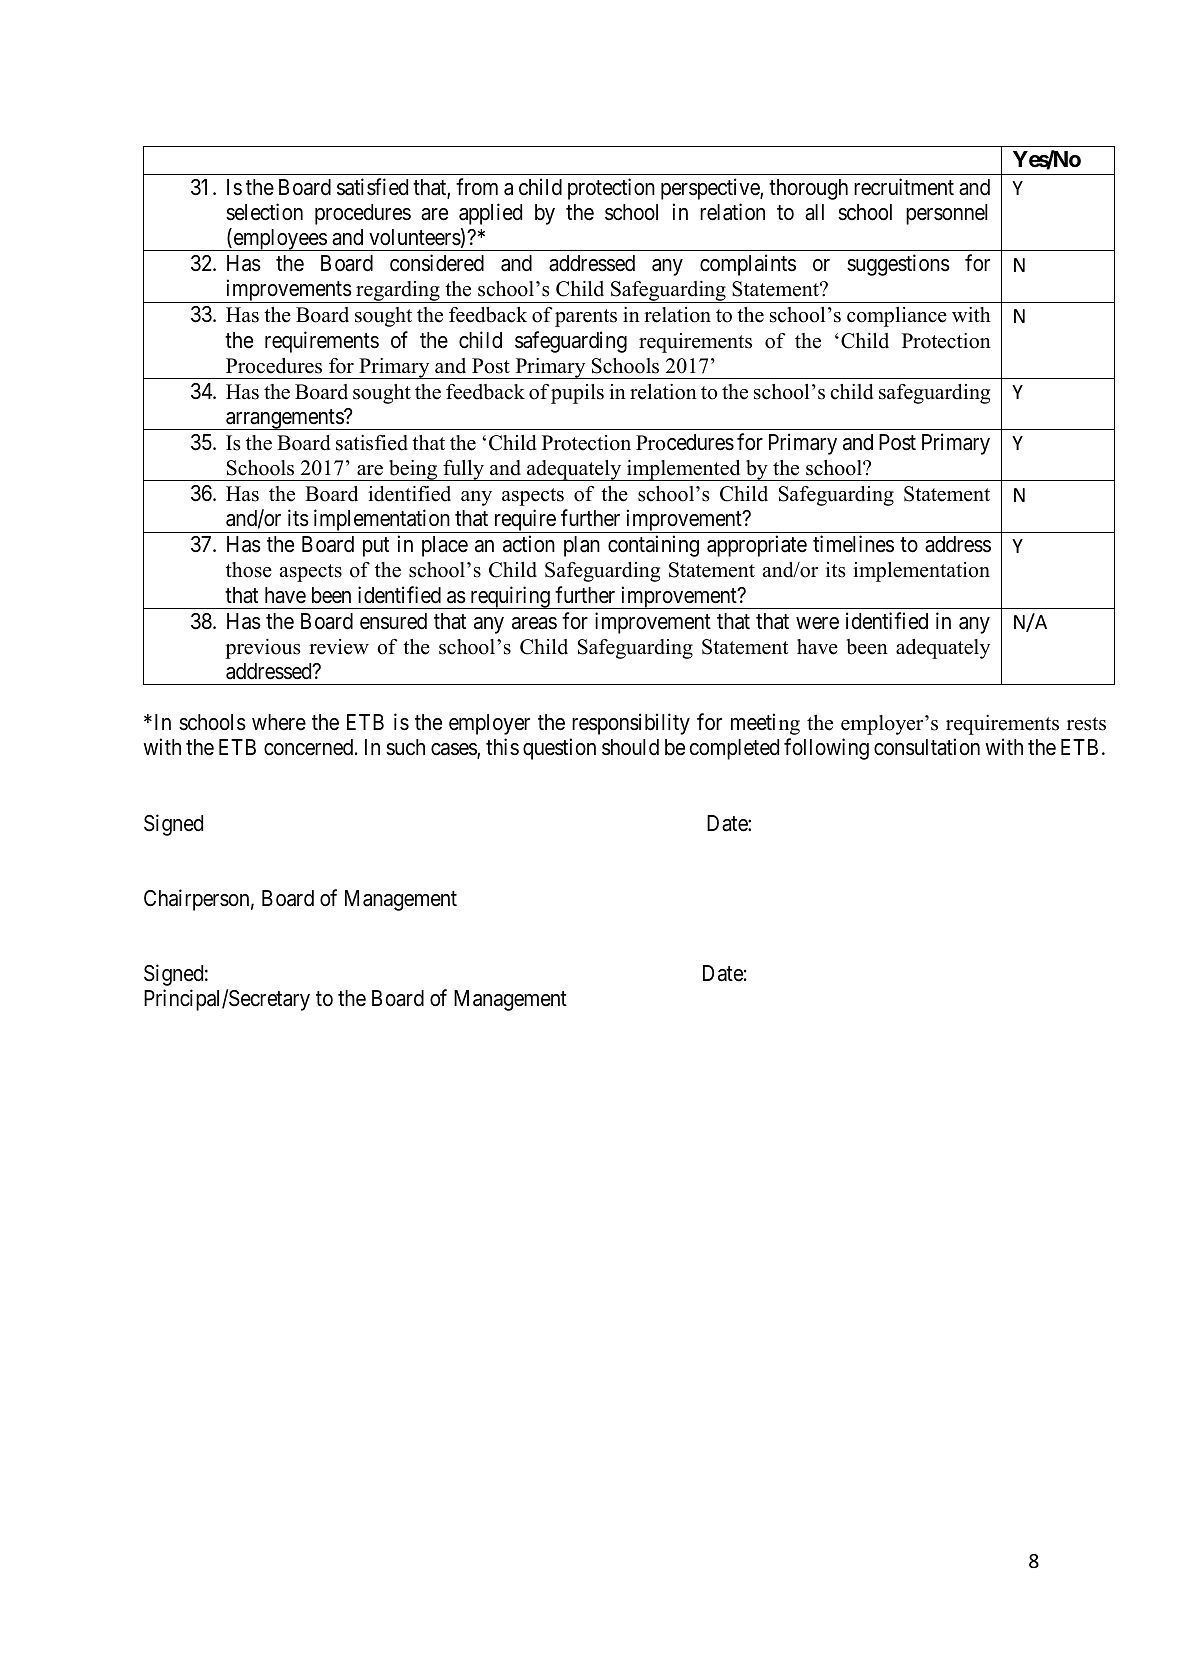 This document has height=1671, width=1182. I want to click on responsibility, so click(631, 724).
